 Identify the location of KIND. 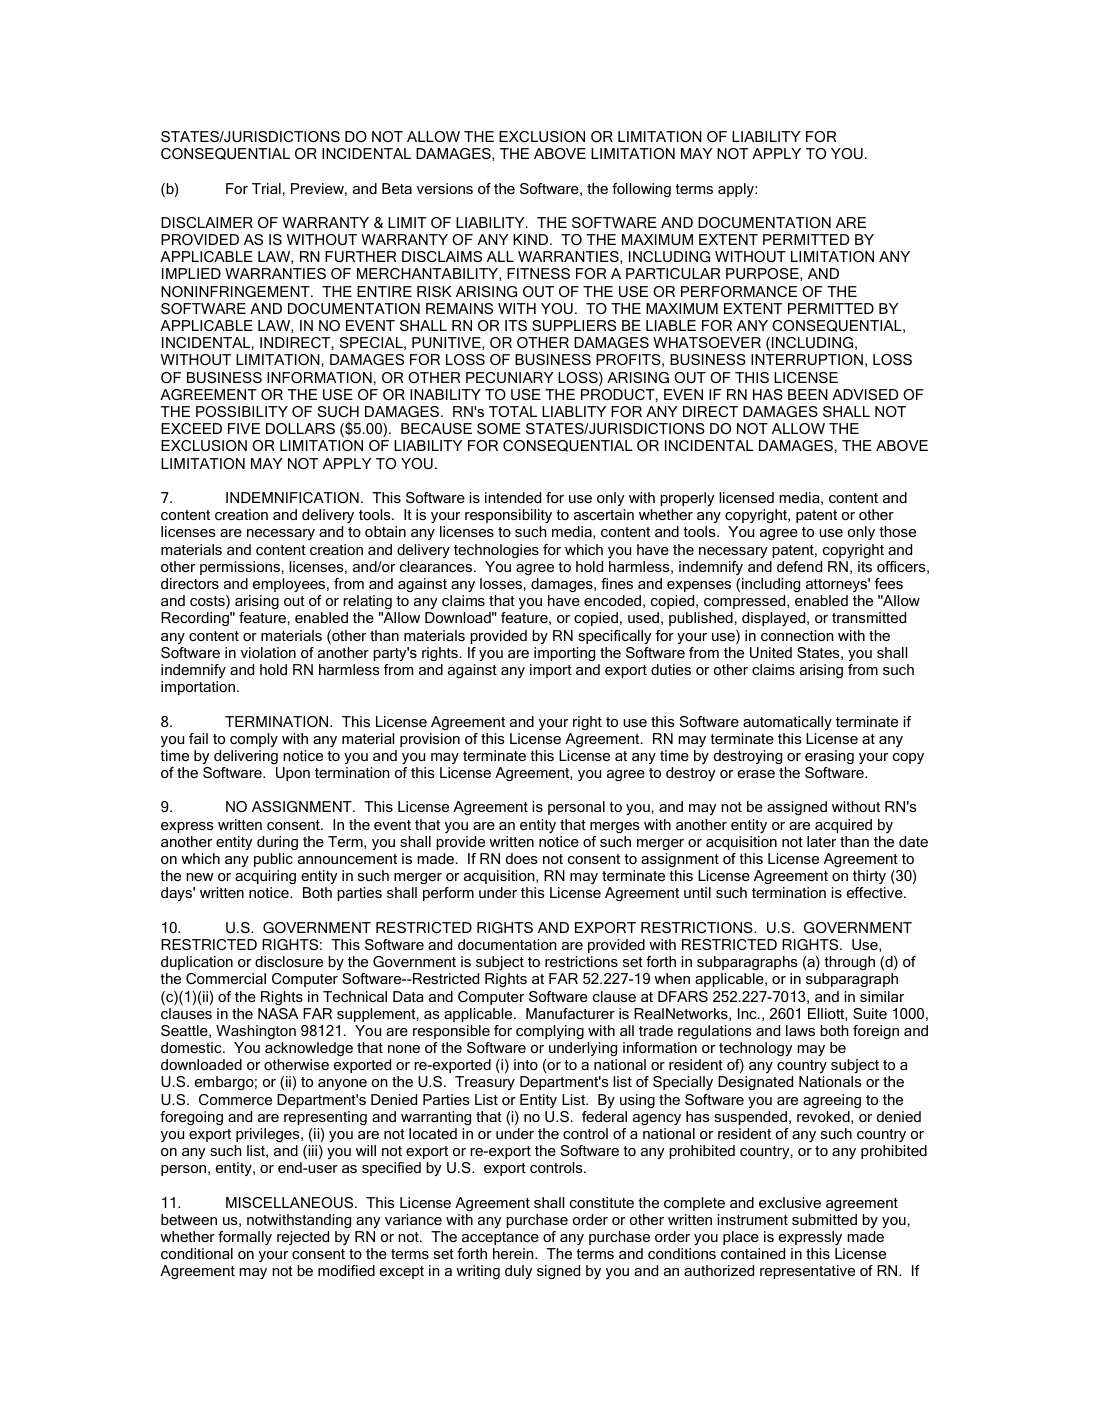
(532, 239).
